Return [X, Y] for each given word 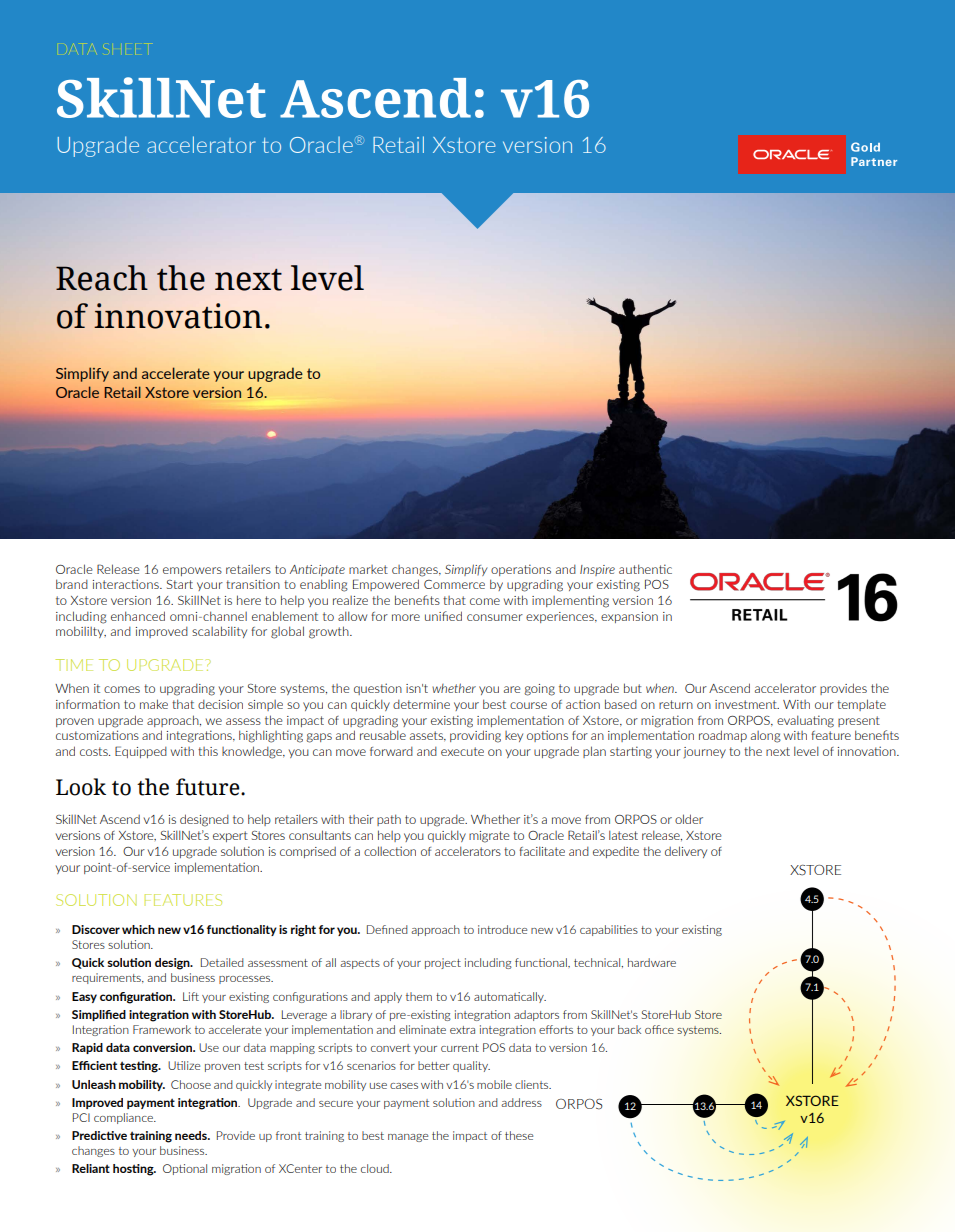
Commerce [454, 584]
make [154, 704]
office [659, 1029]
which [138, 929]
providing [475, 736]
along [766, 737]
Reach [102, 278]
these [519, 1135]
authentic [645, 569]
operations [521, 570]
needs [192, 1135]
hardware [652, 962]
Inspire [597, 570]
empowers [192, 571]
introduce [502, 929]
